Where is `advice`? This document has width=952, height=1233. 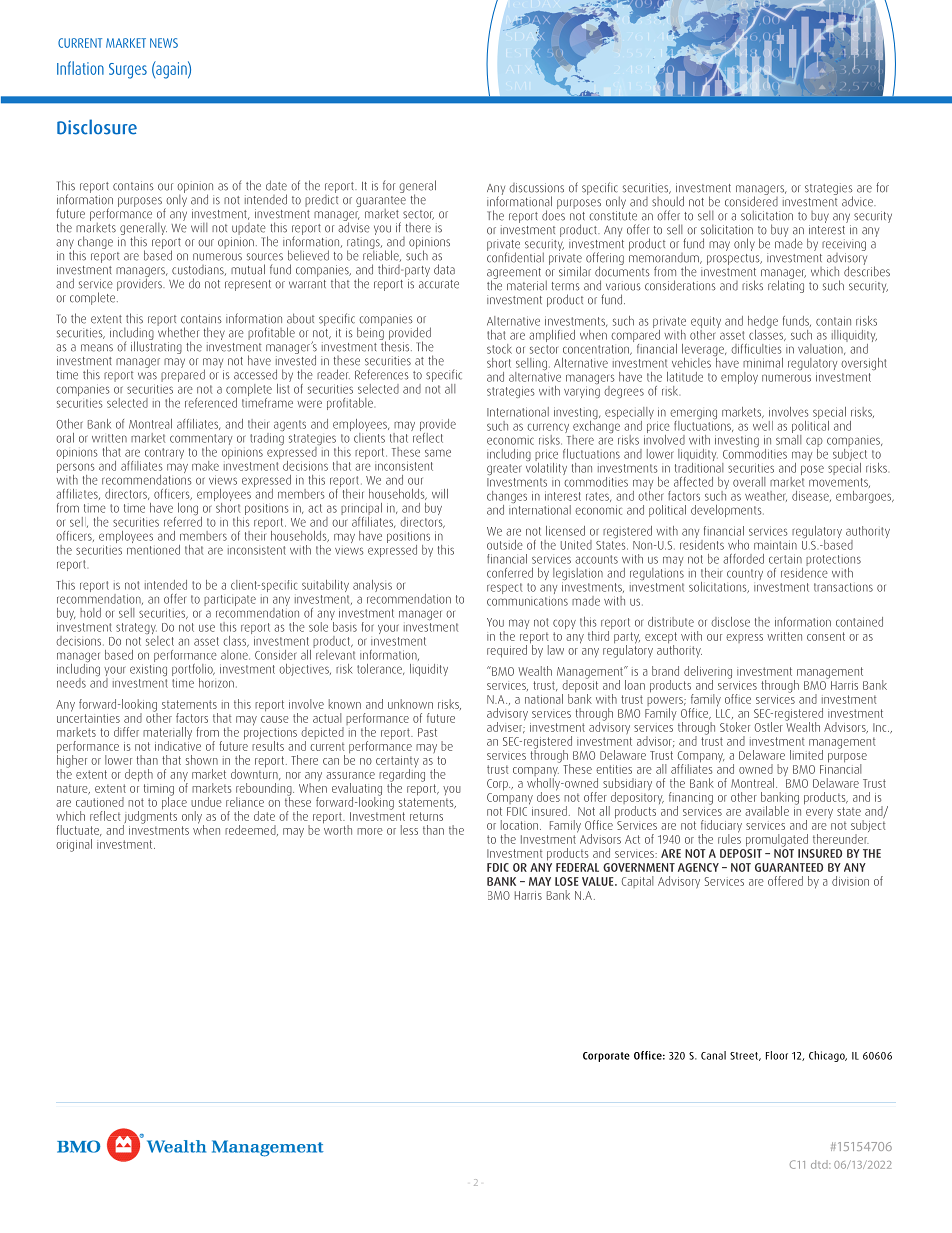
advice is located at coordinates (858, 201).
